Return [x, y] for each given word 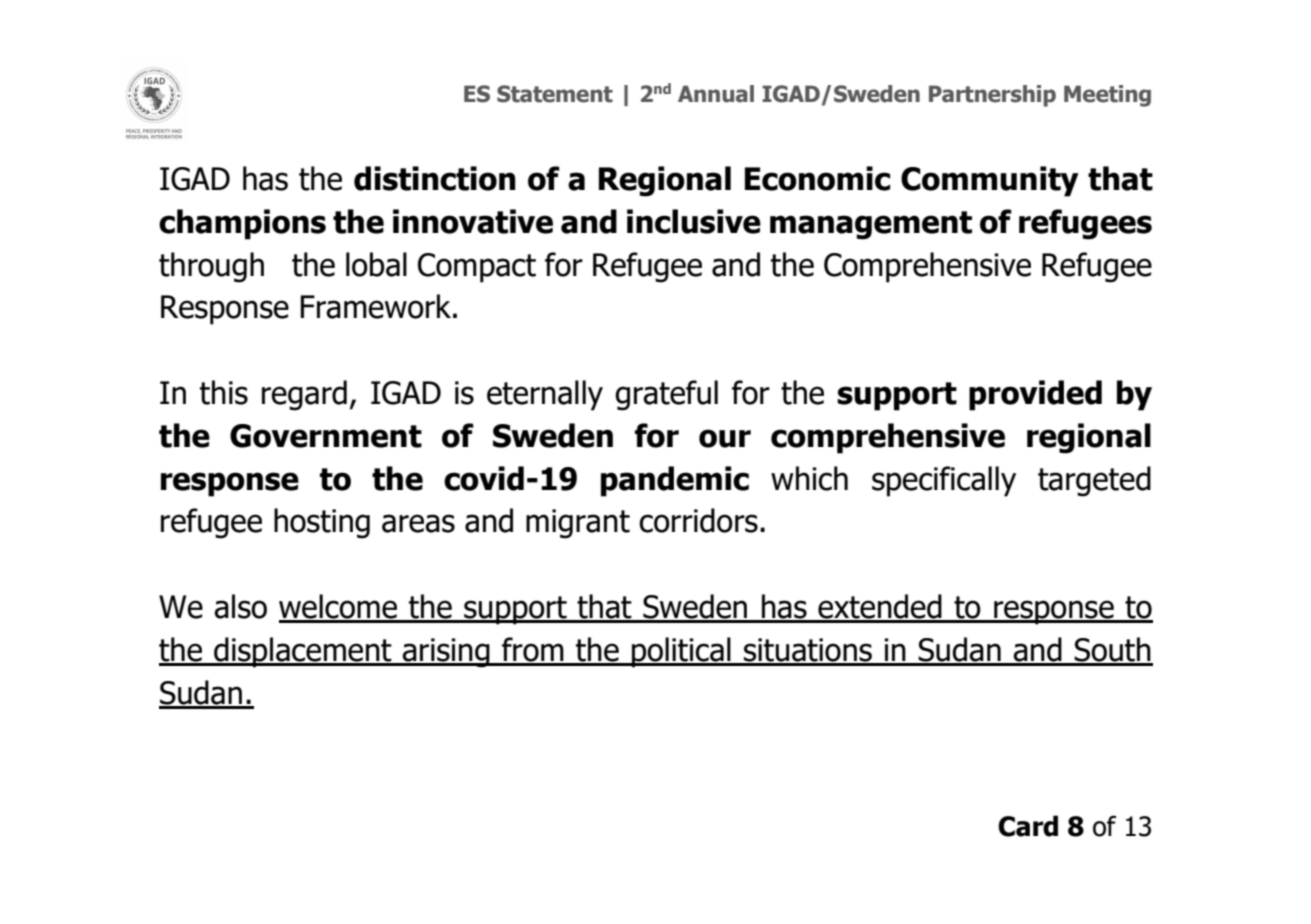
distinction [435, 178]
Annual [716, 94]
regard [304, 395]
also [240, 606]
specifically [944, 481]
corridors [698, 520]
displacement [303, 652]
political [681, 652]
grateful [666, 395]
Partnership [992, 96]
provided [1035, 395]
